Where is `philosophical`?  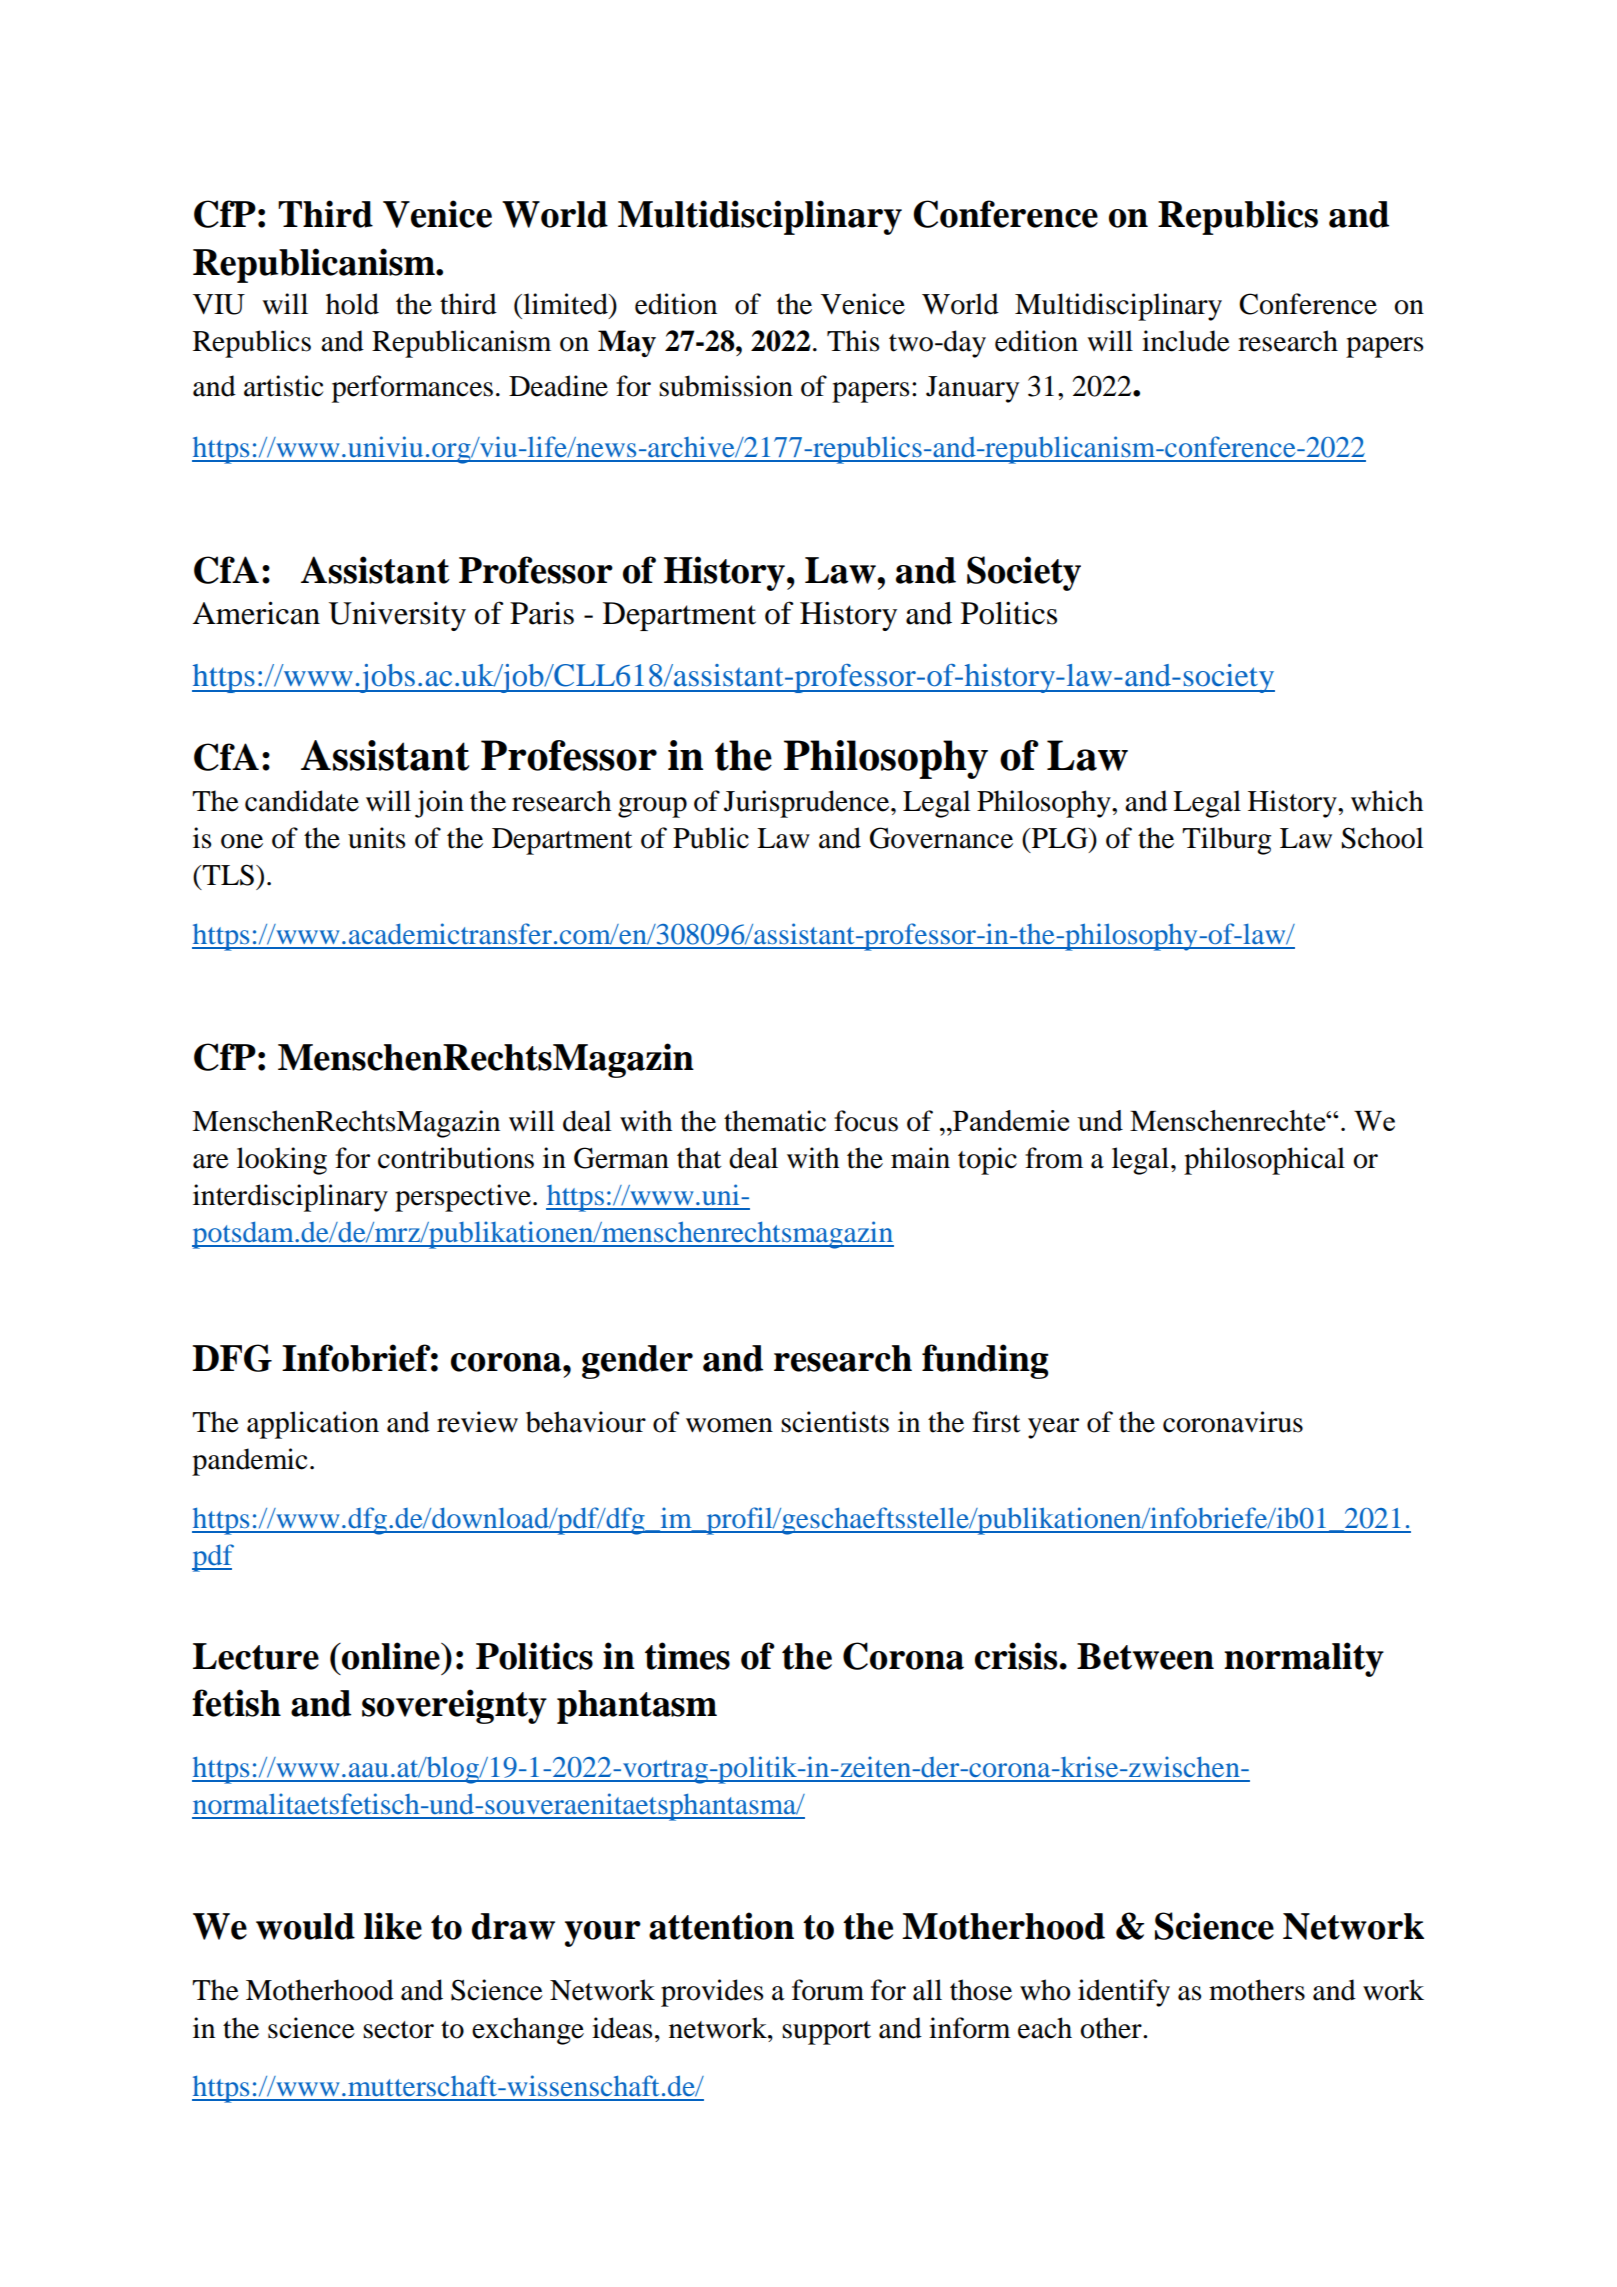 philosophical is located at coordinates (1264, 1161).
